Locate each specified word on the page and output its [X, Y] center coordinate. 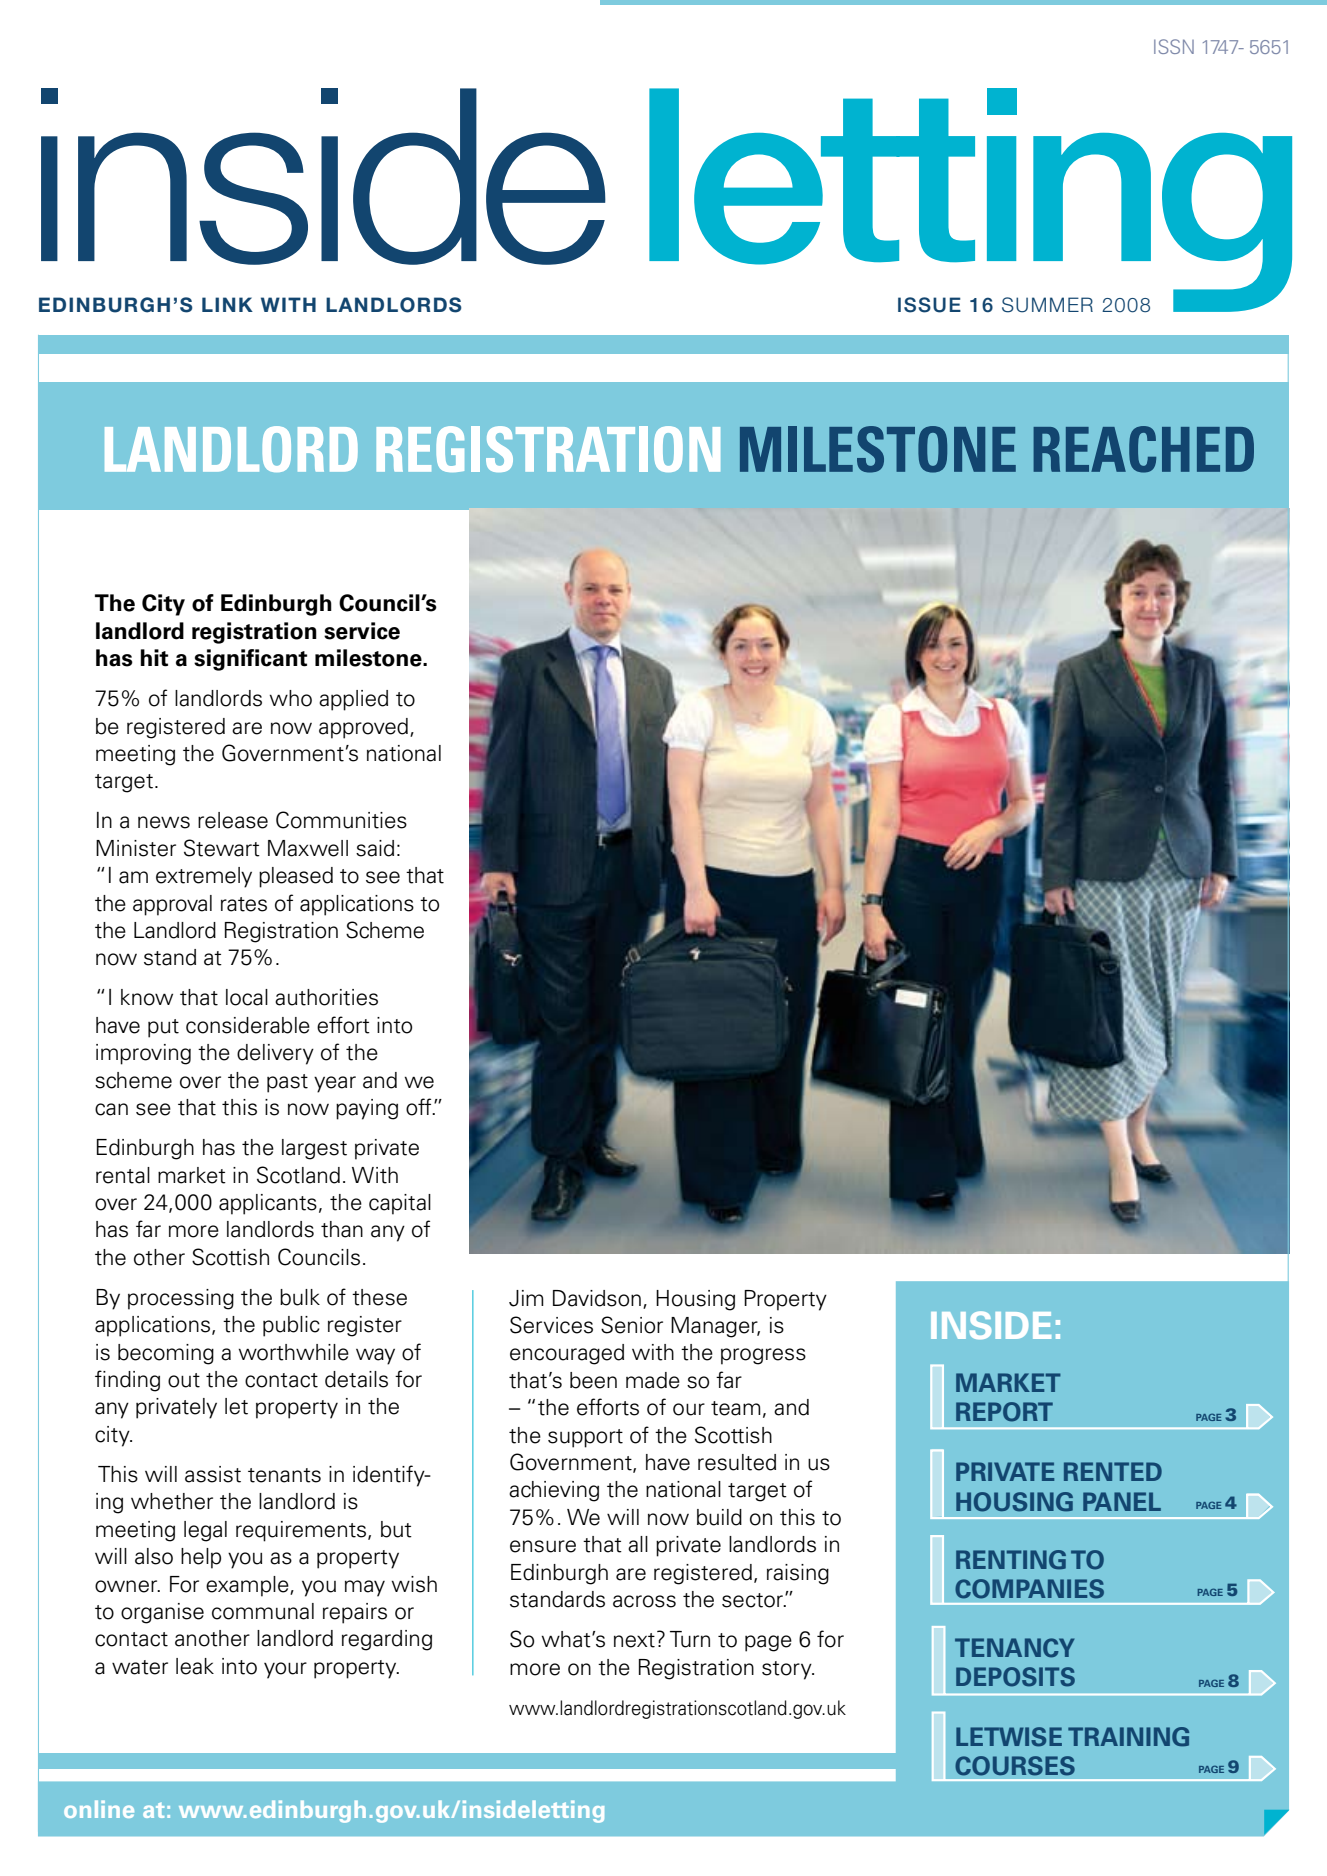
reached [1143, 449]
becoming [166, 1354]
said [375, 848]
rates [244, 904]
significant [250, 660]
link [227, 304]
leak [195, 1666]
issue [929, 305]
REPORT [1004, 1412]
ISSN [1174, 46]
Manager [715, 1327]
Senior [632, 1325]
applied [353, 700]
